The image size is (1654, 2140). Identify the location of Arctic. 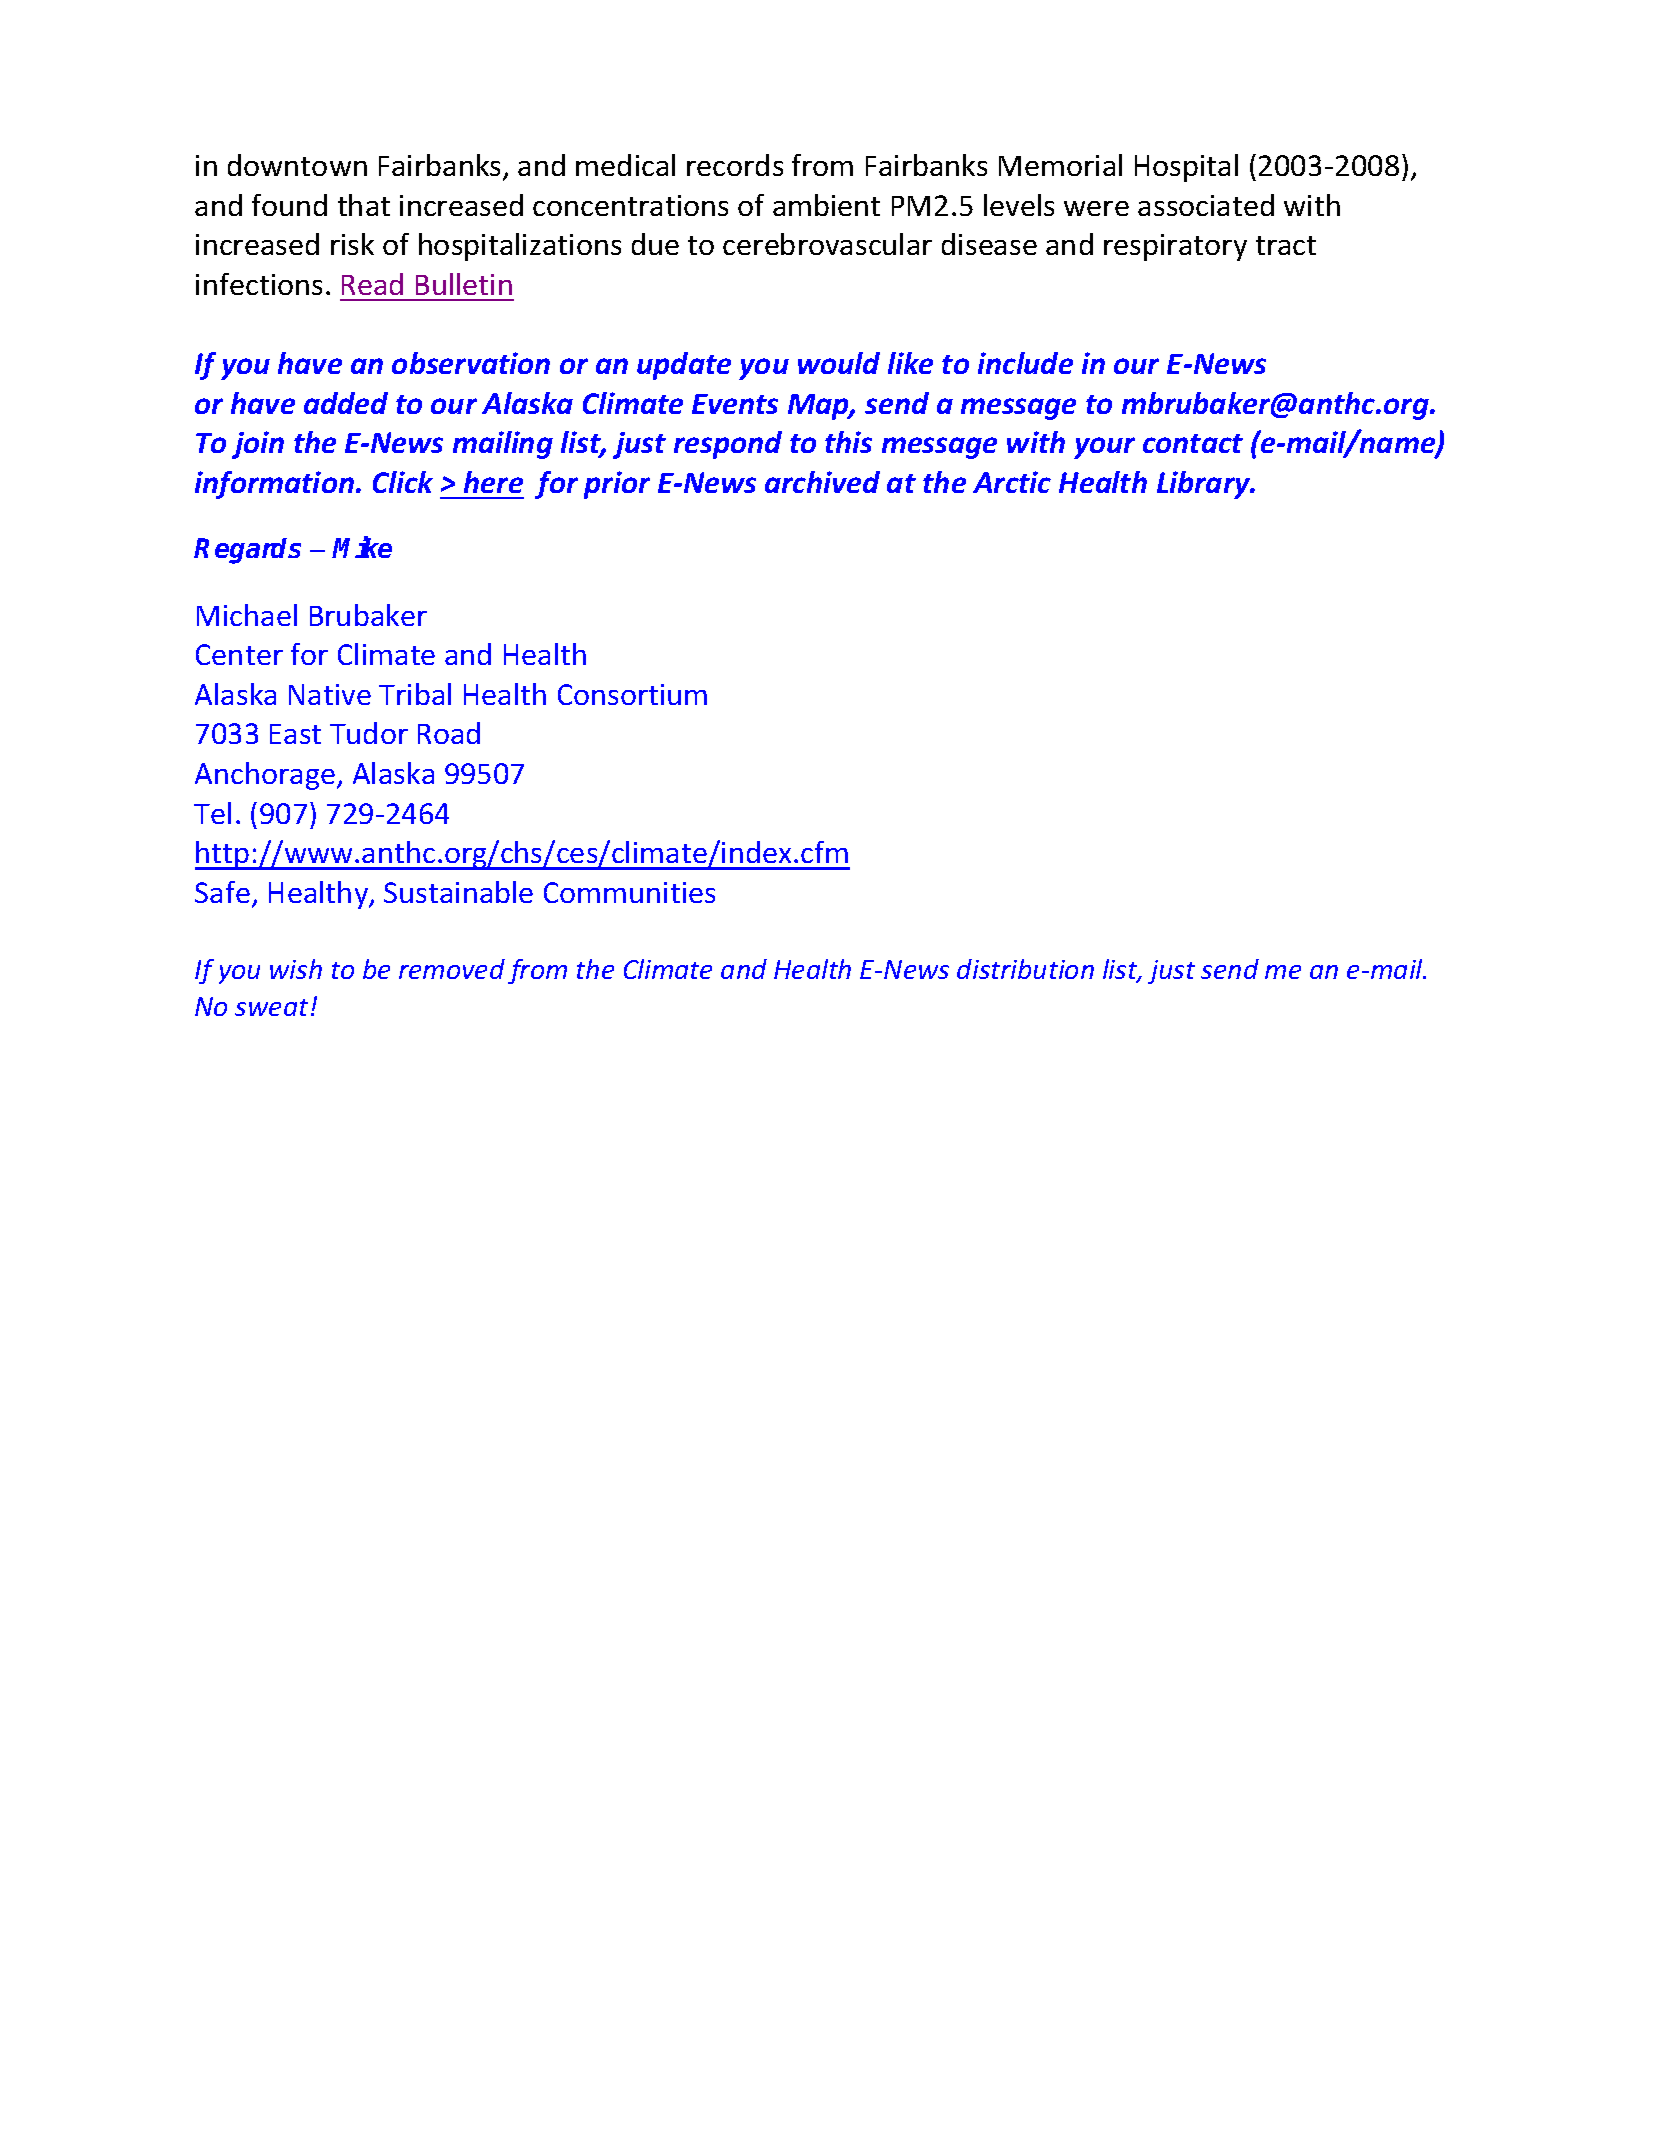
(1012, 482).
